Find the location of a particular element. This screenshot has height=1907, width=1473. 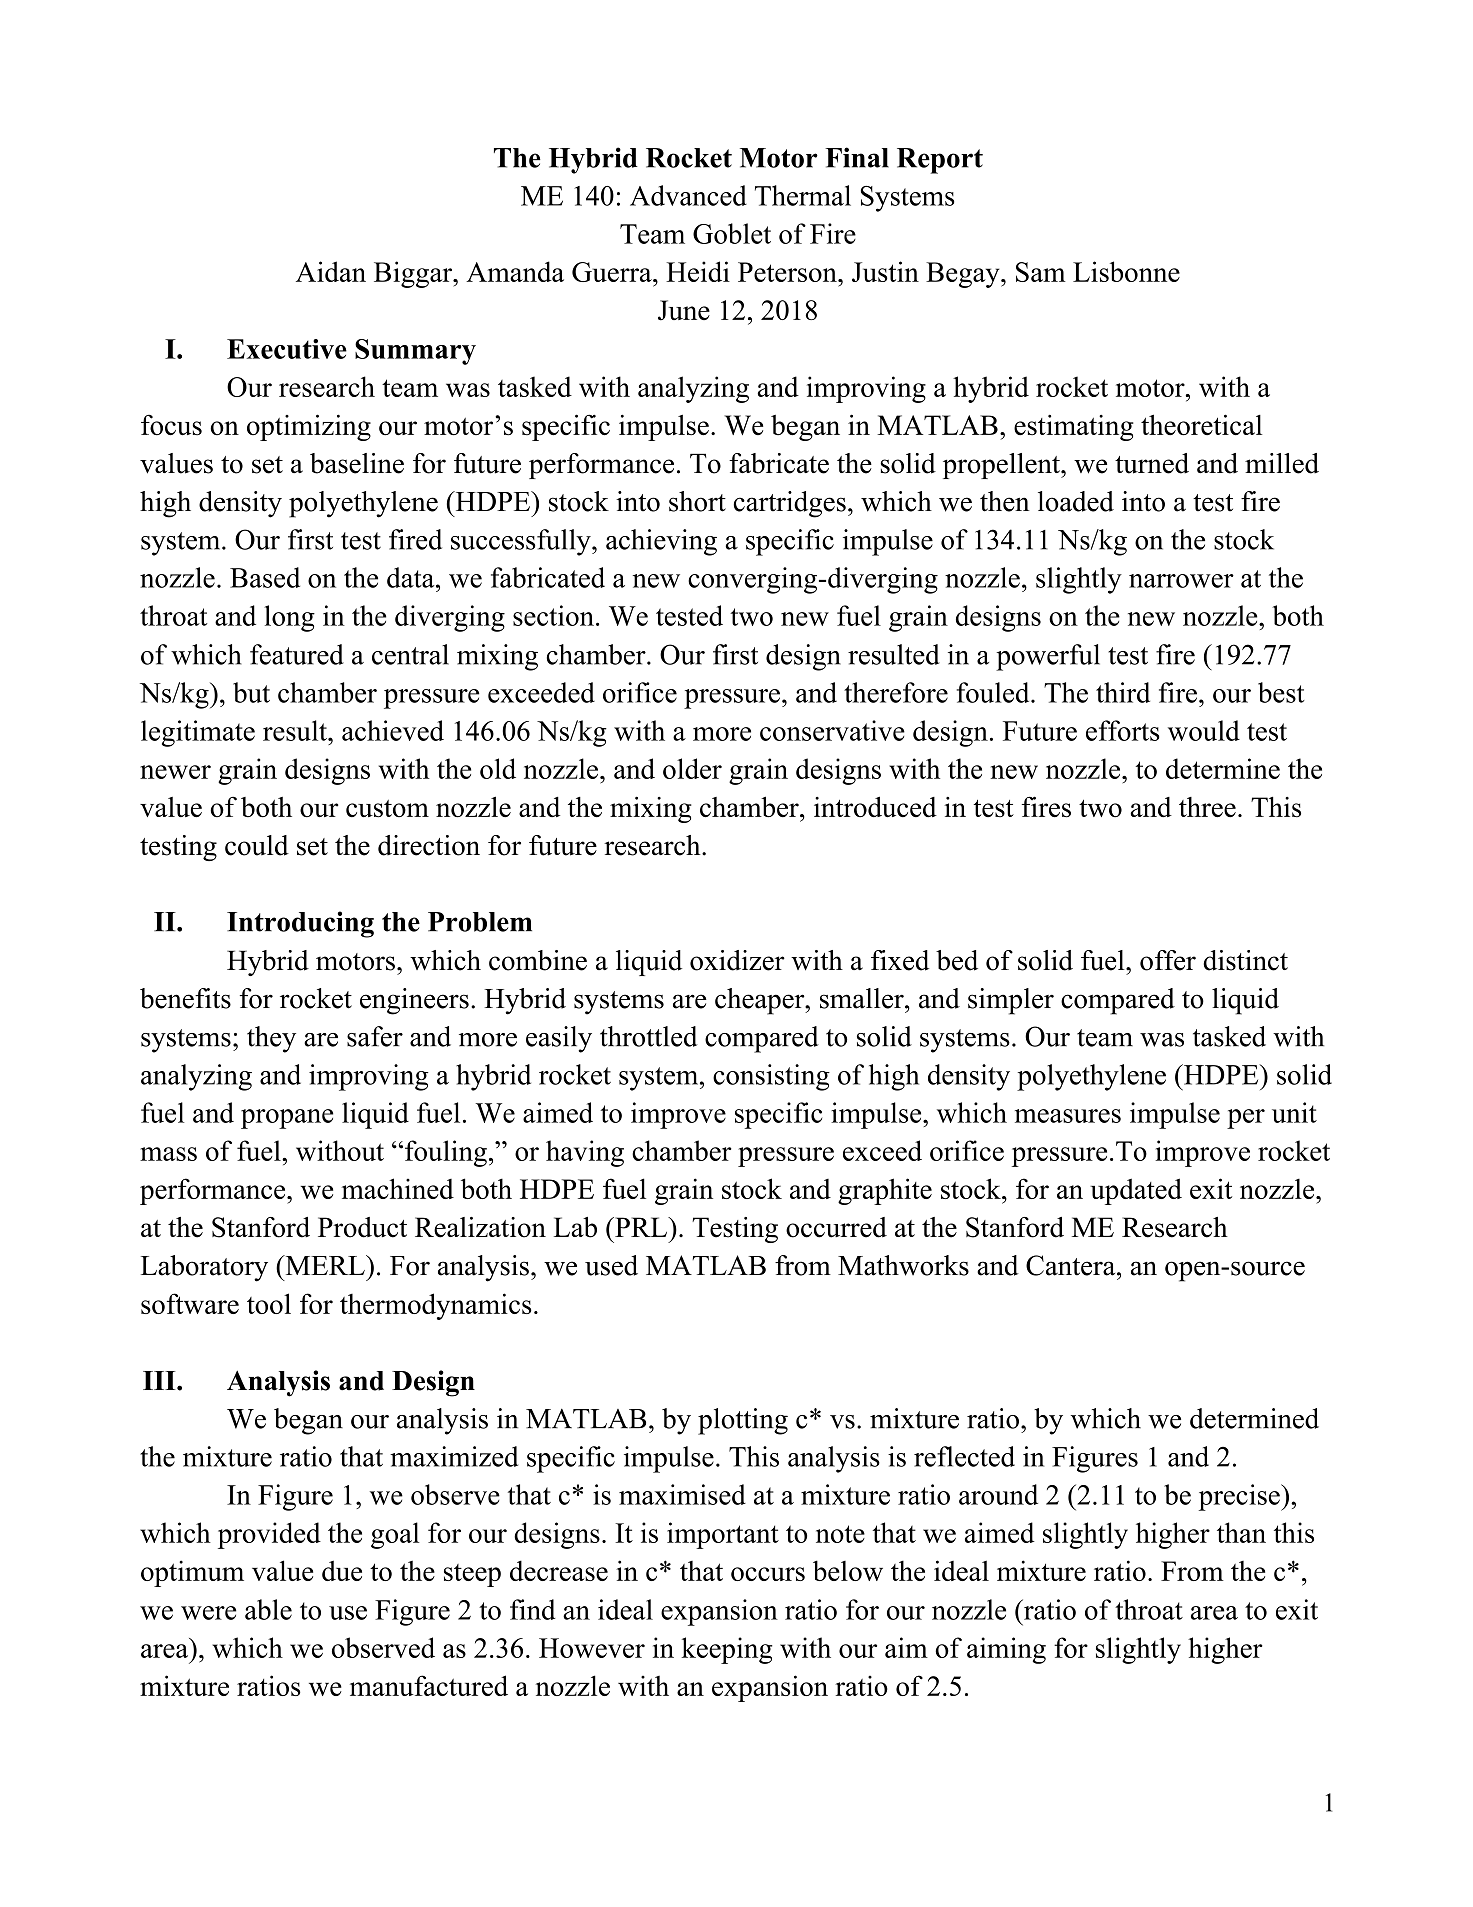

able is located at coordinates (268, 1609).
